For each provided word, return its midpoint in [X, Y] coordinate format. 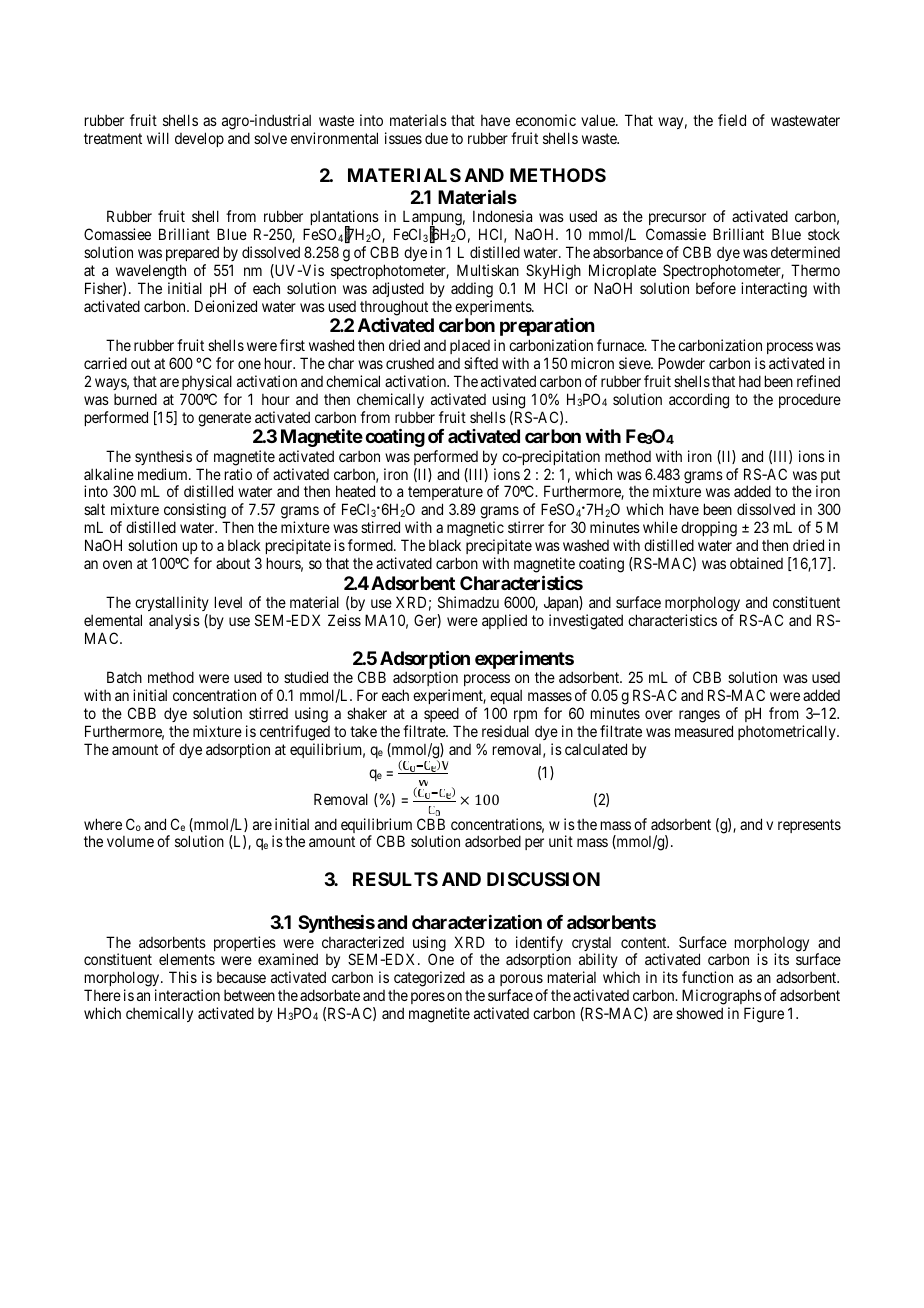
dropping [709, 530]
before [716, 288]
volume [130, 841]
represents [809, 826]
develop [199, 139]
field [732, 120]
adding [472, 290]
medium [164, 474]
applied [504, 621]
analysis [174, 621]
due [436, 138]
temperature [445, 495]
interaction [187, 995]
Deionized [226, 306]
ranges [699, 716]
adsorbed [493, 841]
